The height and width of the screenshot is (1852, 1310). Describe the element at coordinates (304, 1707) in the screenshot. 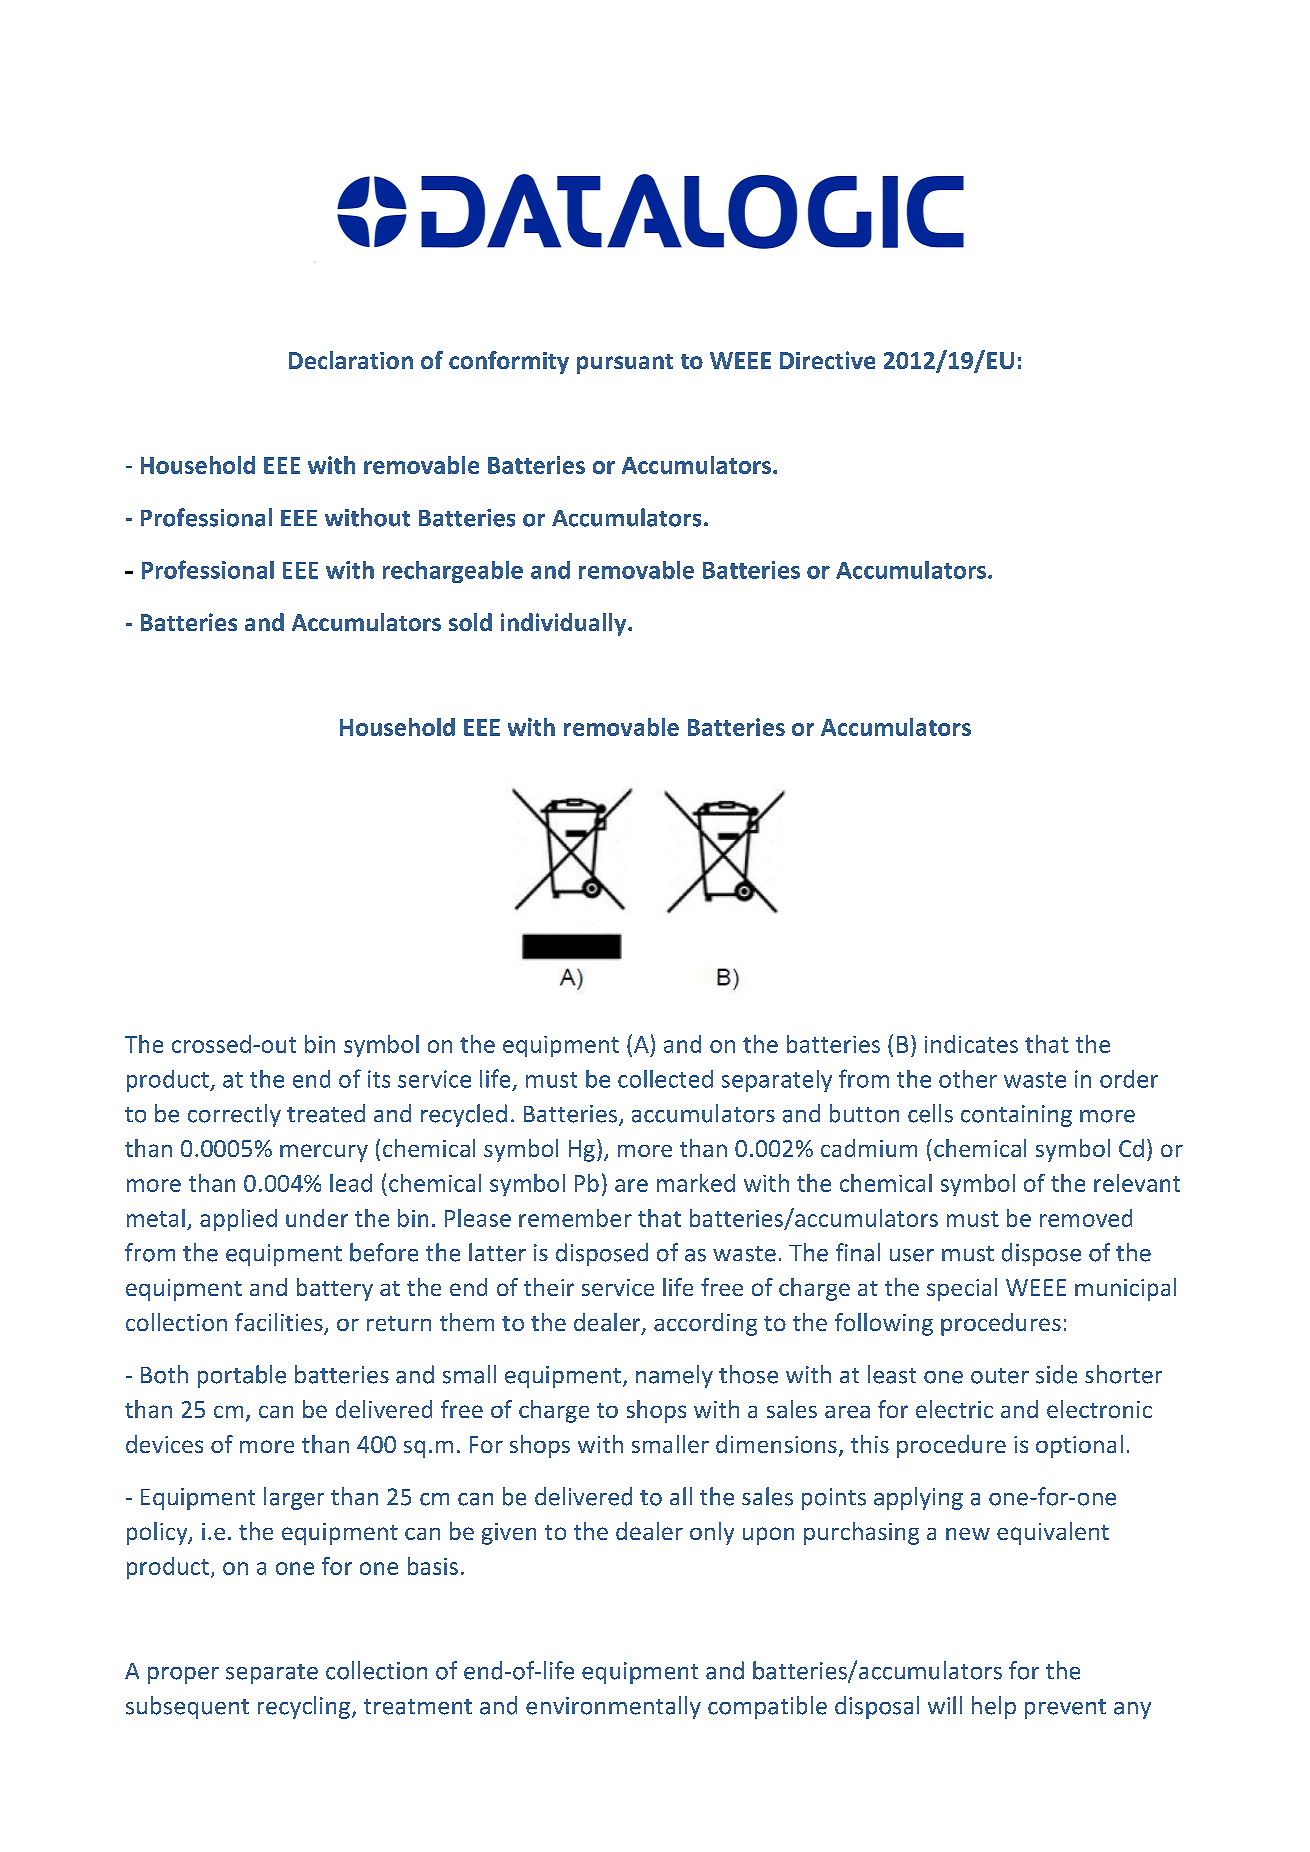

I see `recycling` at that location.
